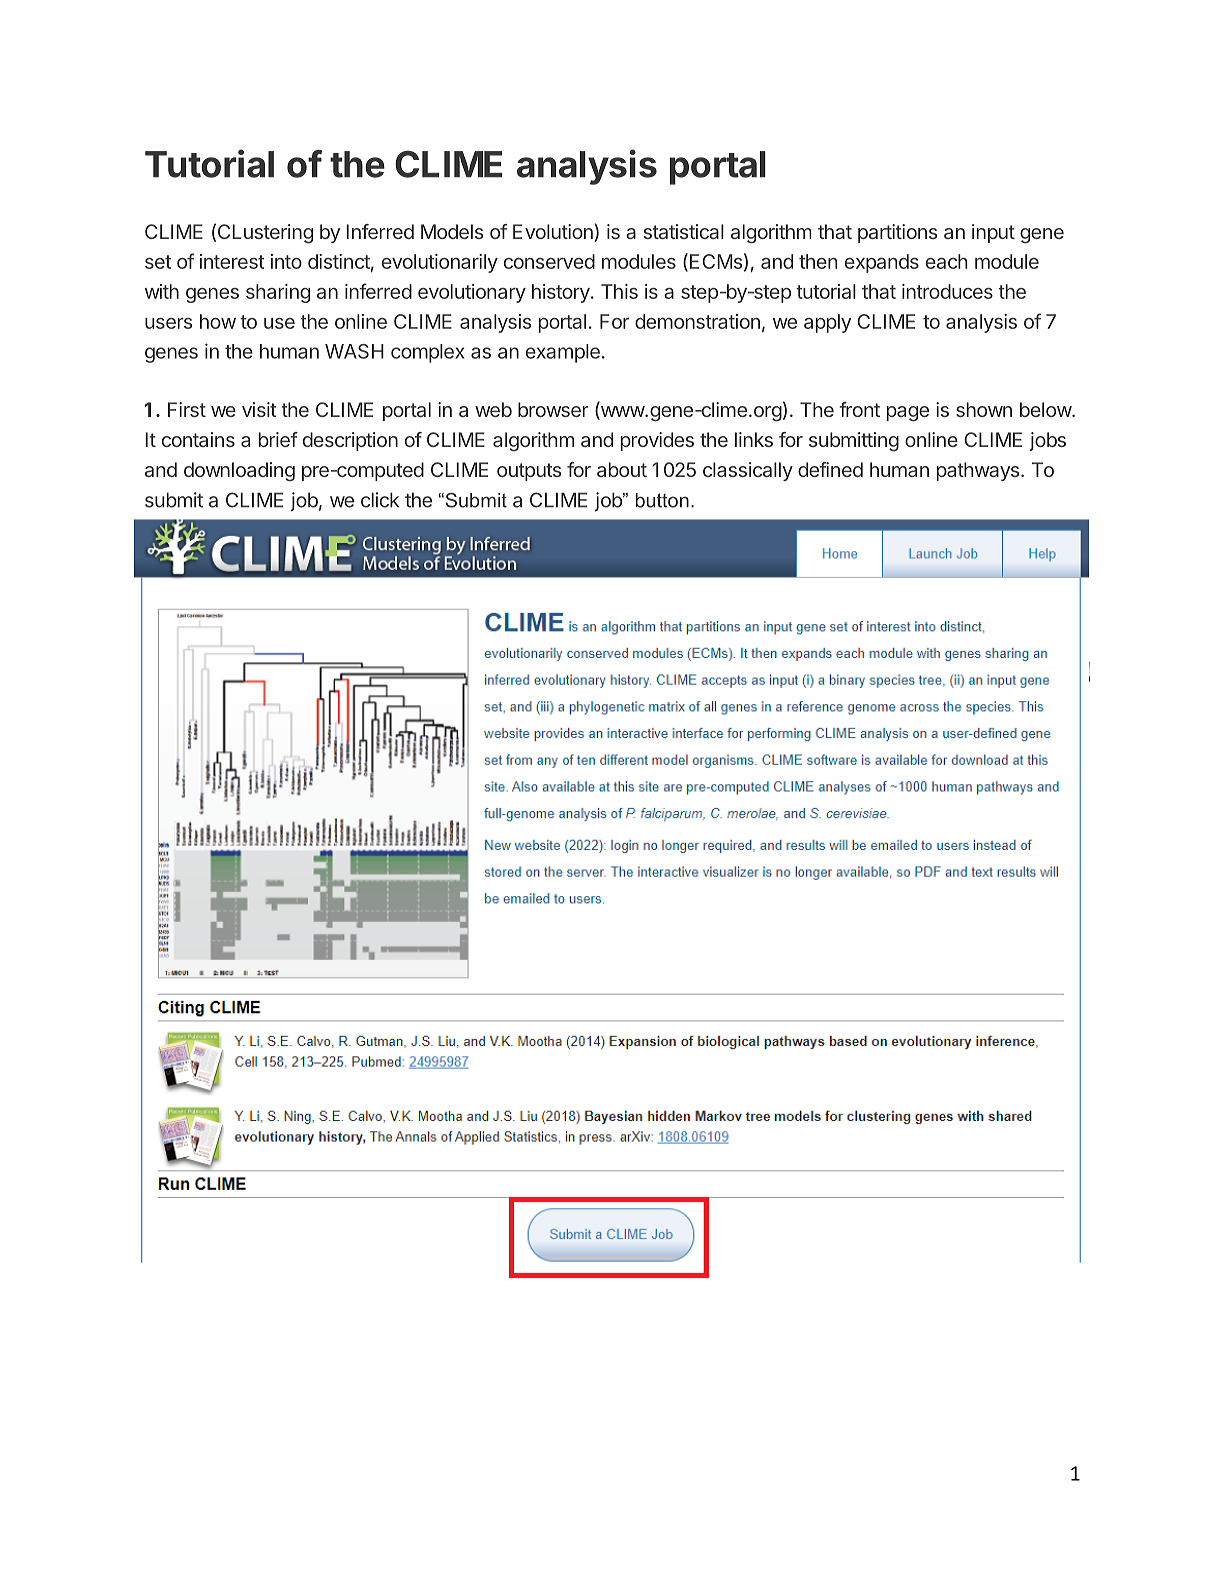  What do you see at coordinates (697, 321) in the screenshot?
I see `demonstration` at bounding box center [697, 321].
